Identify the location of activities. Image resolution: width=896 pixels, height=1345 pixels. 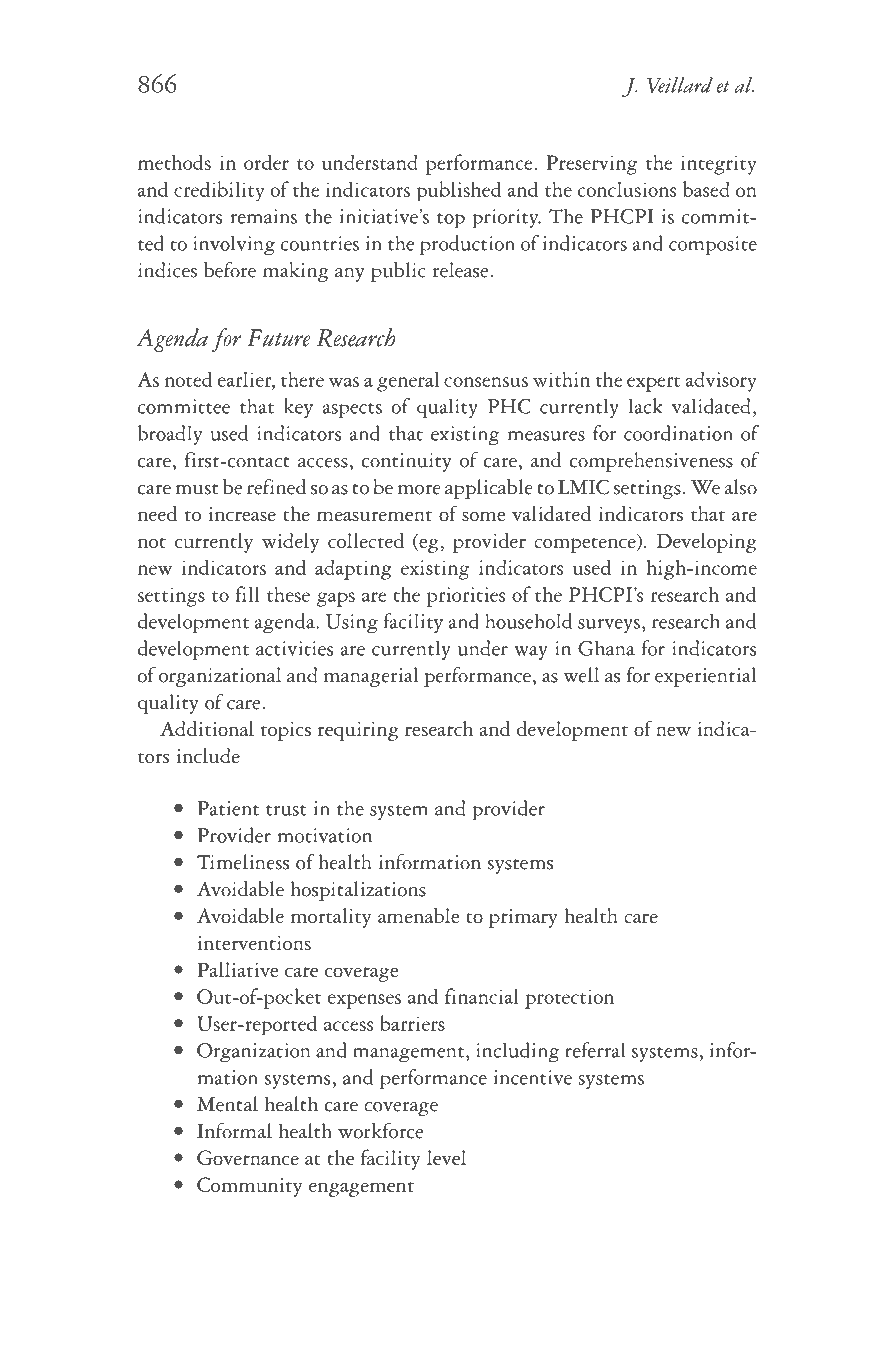
(294, 648).
